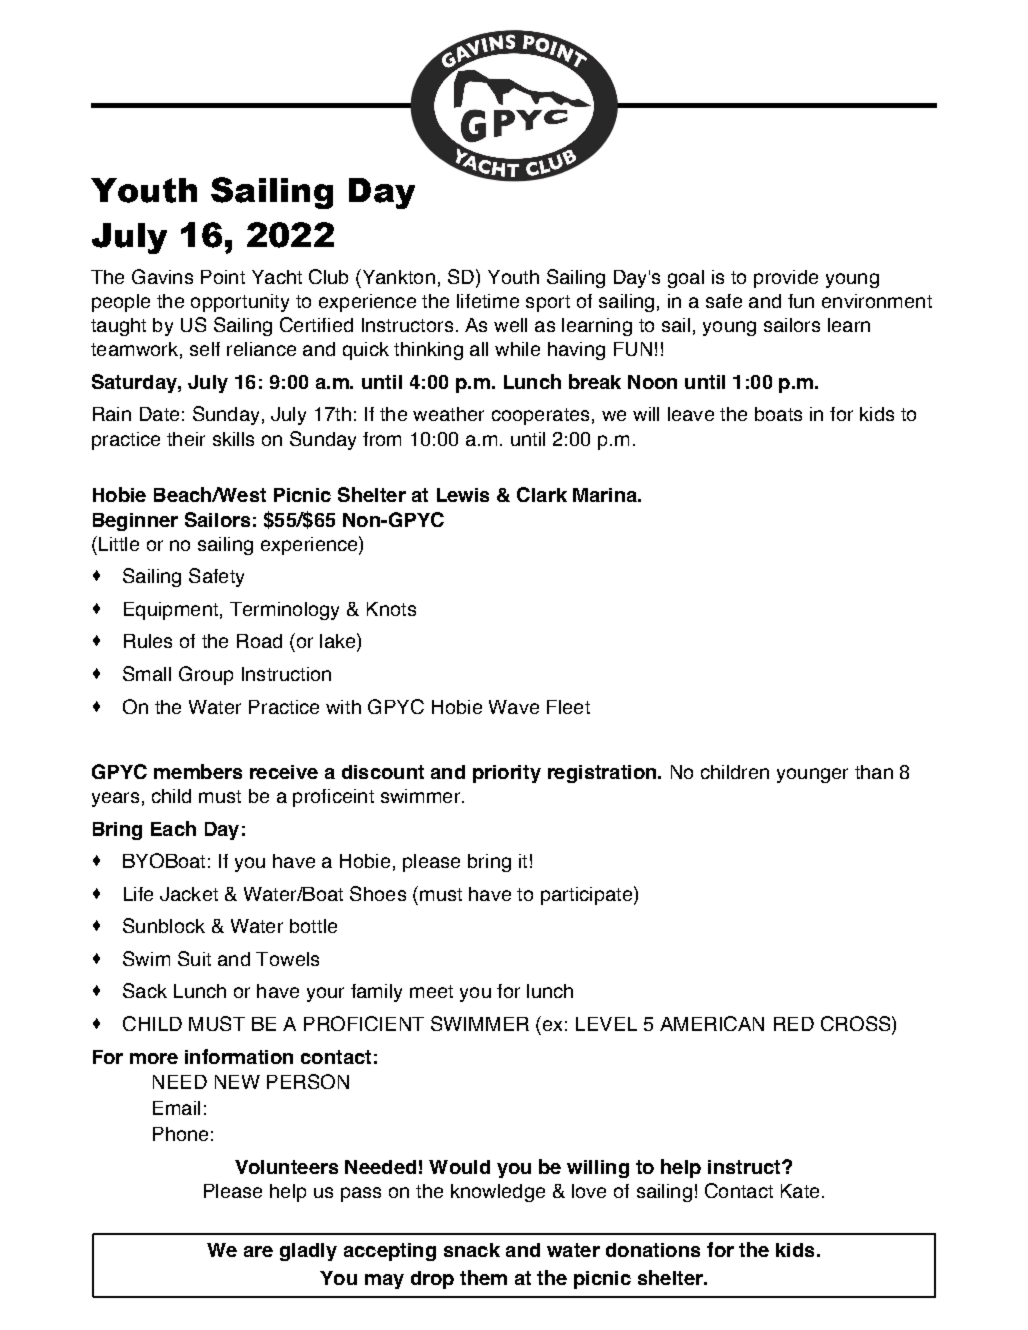  I want to click on Beginner, so click(135, 522).
